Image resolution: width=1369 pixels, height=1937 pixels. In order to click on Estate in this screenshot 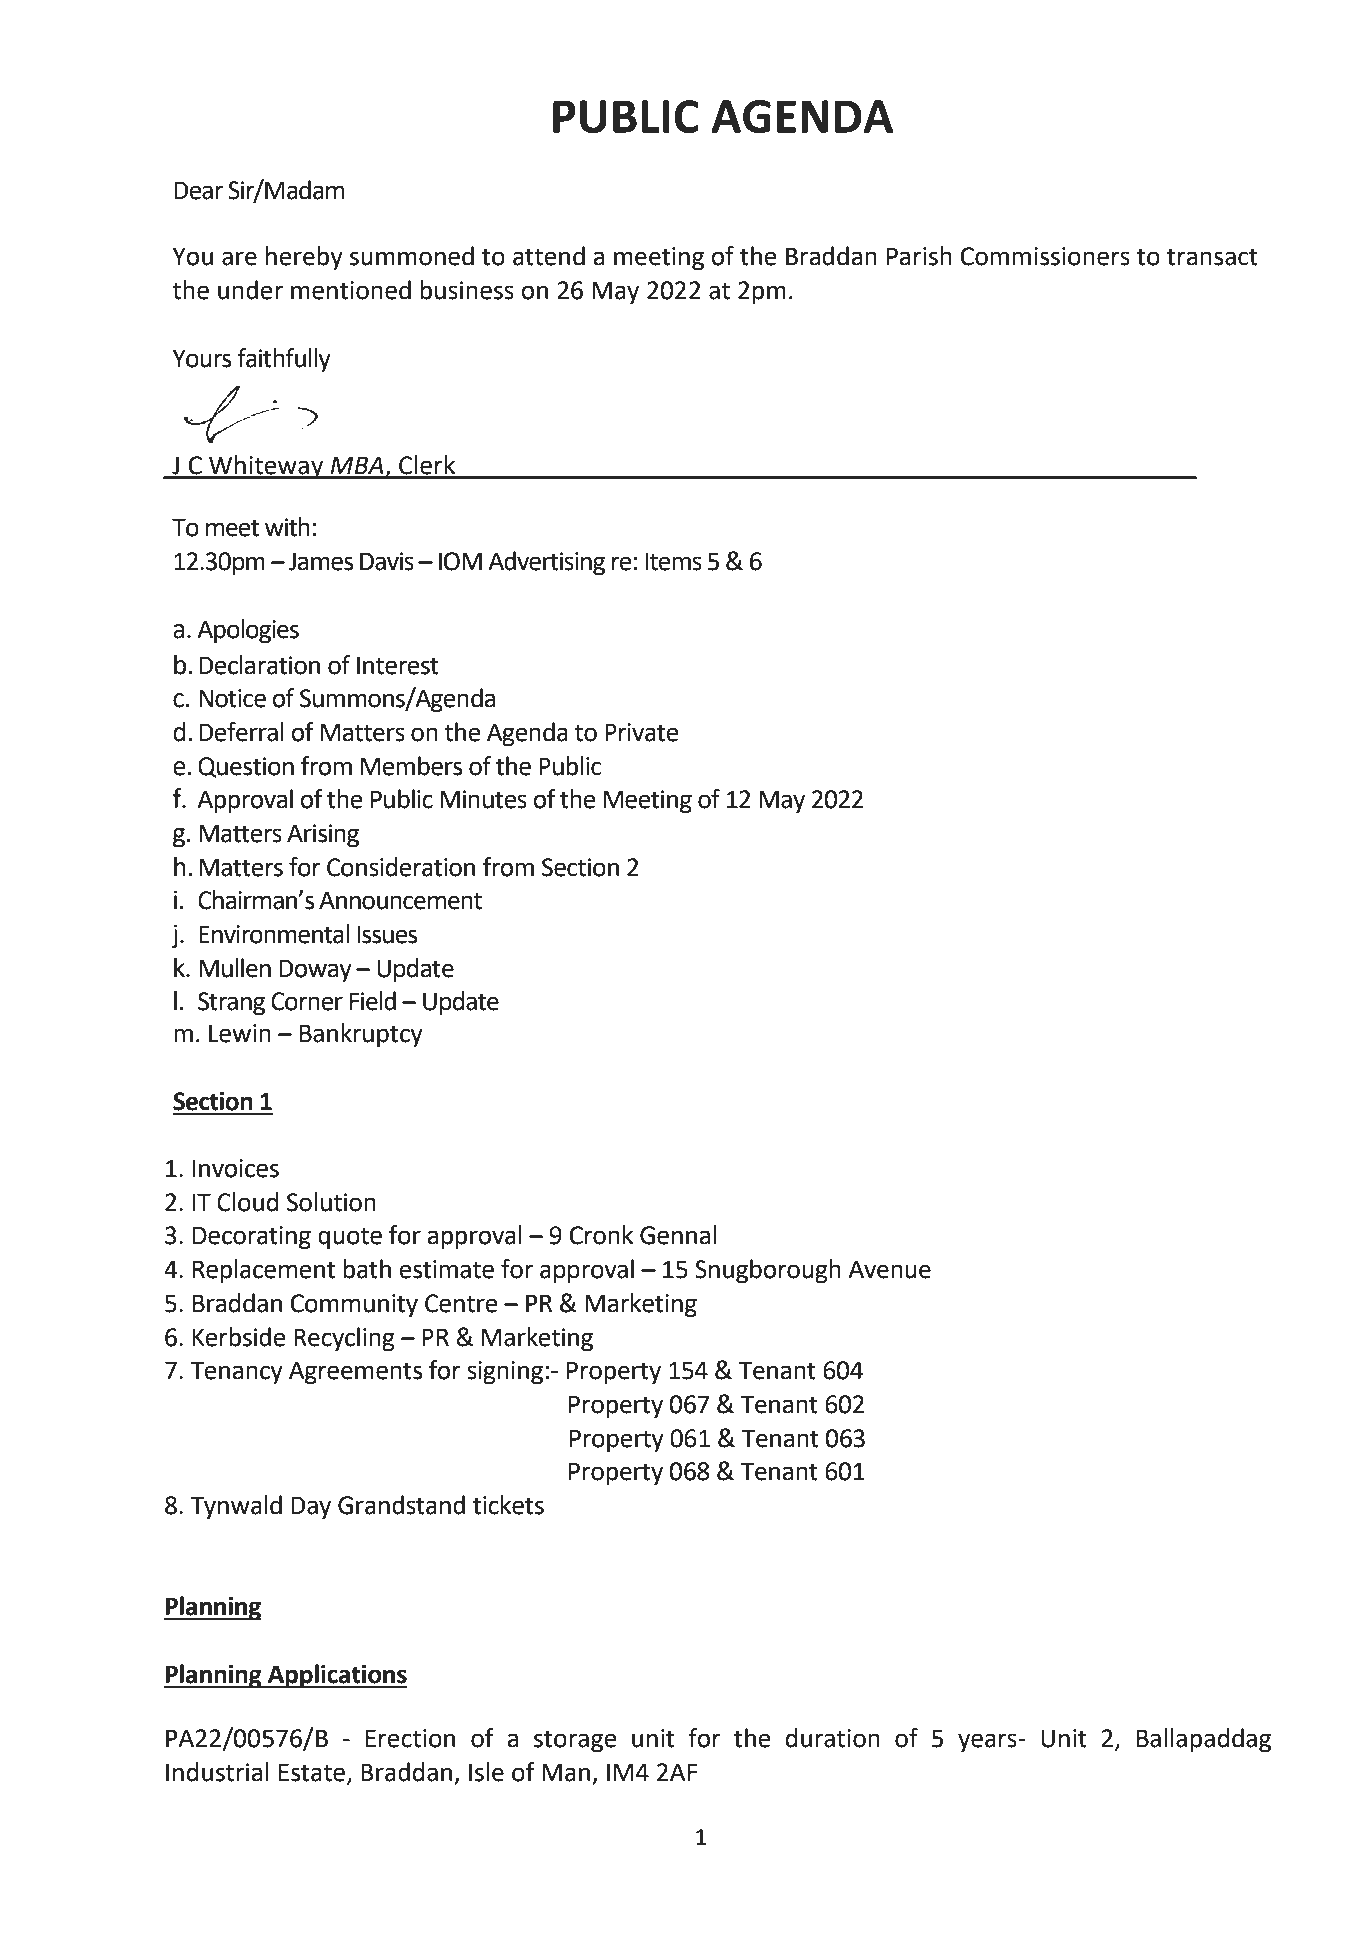, I will do `click(312, 1772)`.
